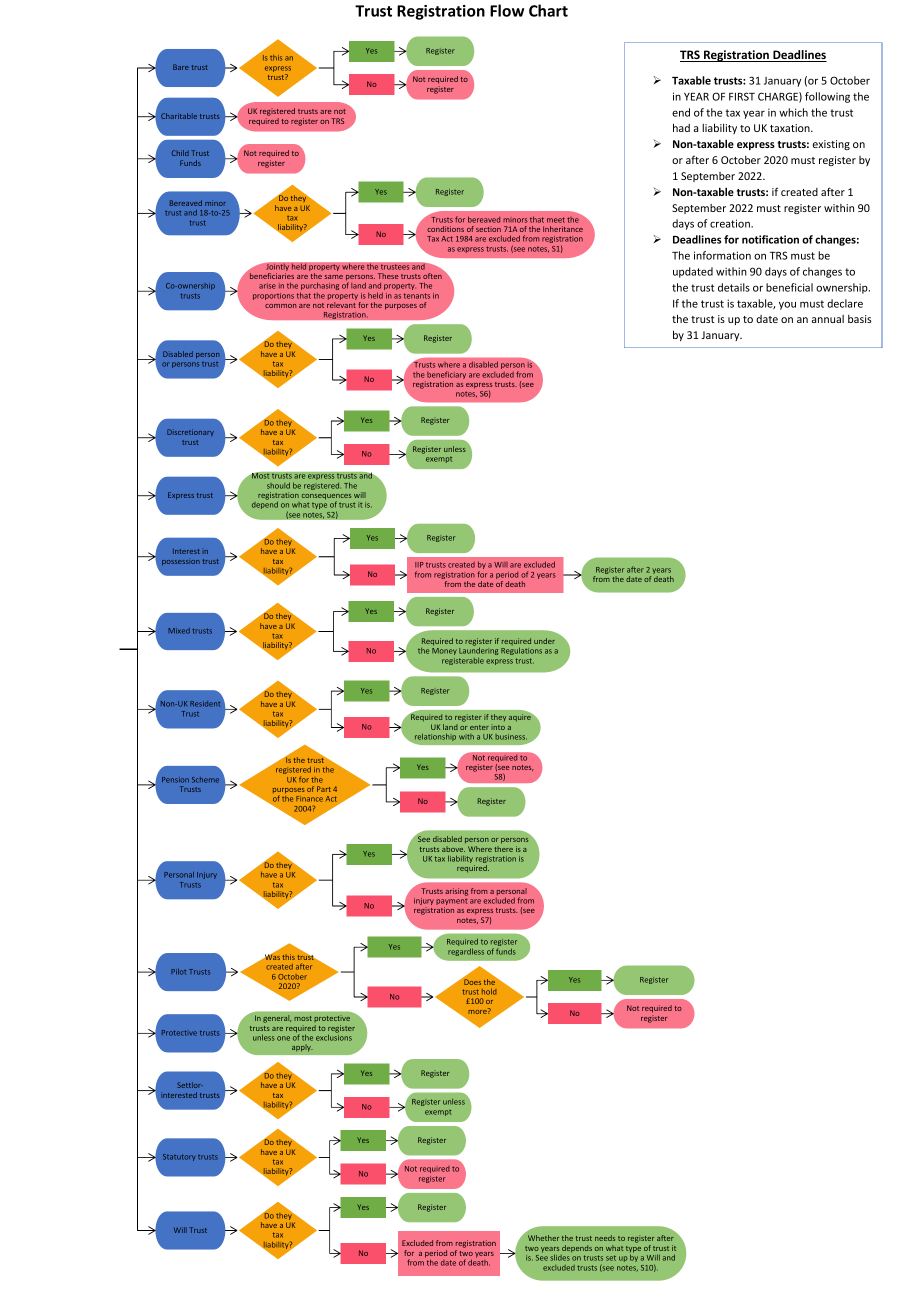  I want to click on Mixed, so click(179, 631).
